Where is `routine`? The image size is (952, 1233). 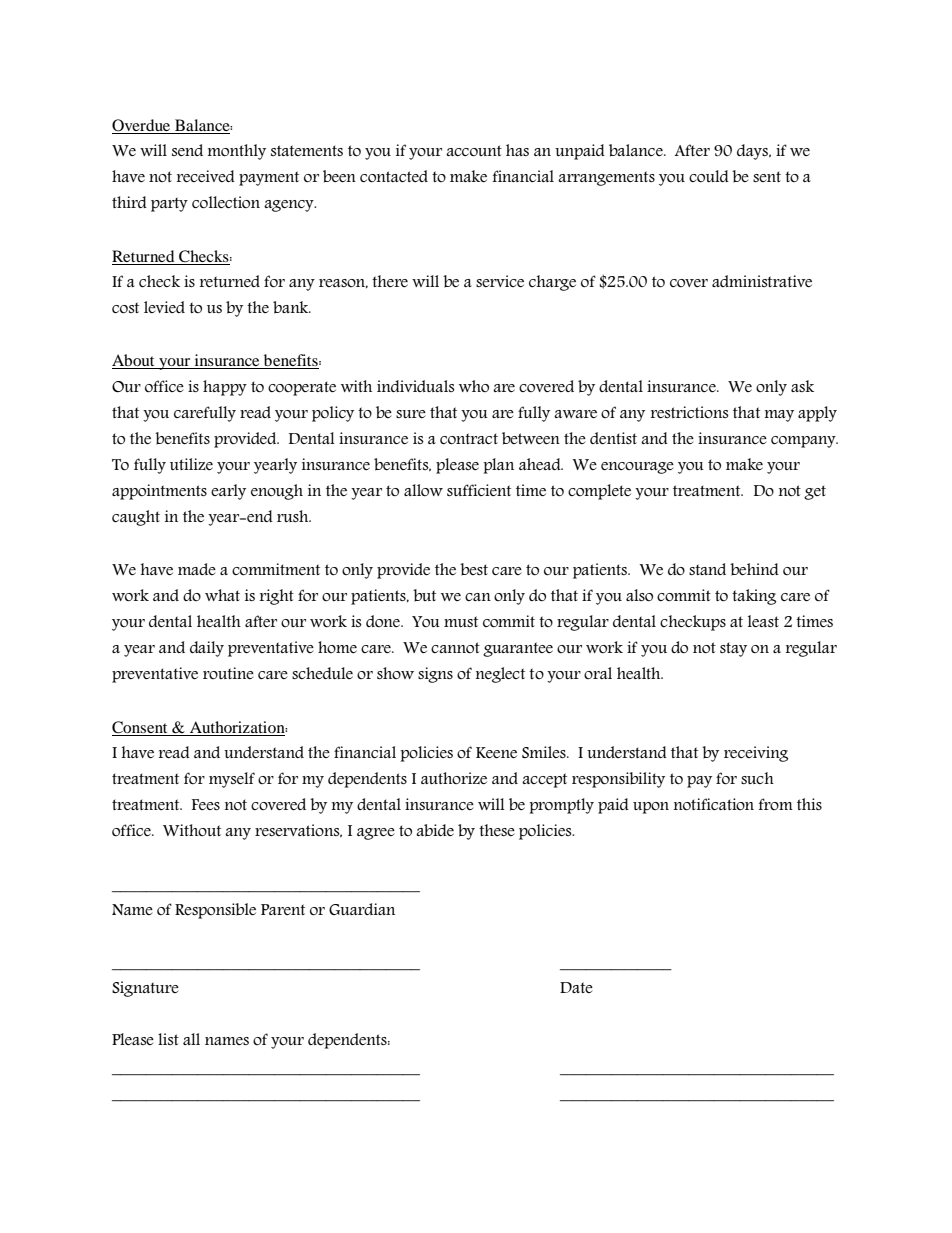 routine is located at coordinates (228, 673).
